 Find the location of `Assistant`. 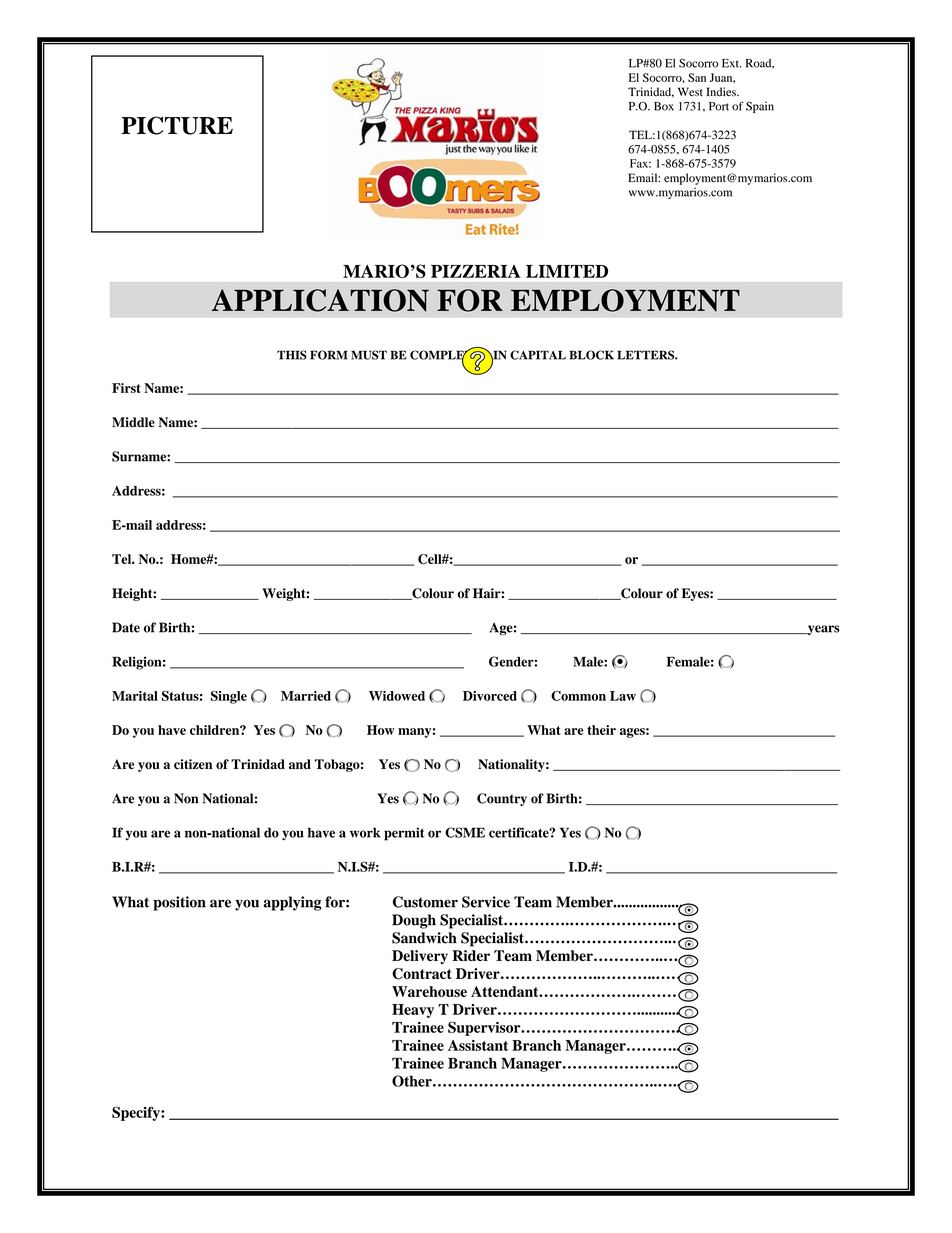

Assistant is located at coordinates (478, 1045).
